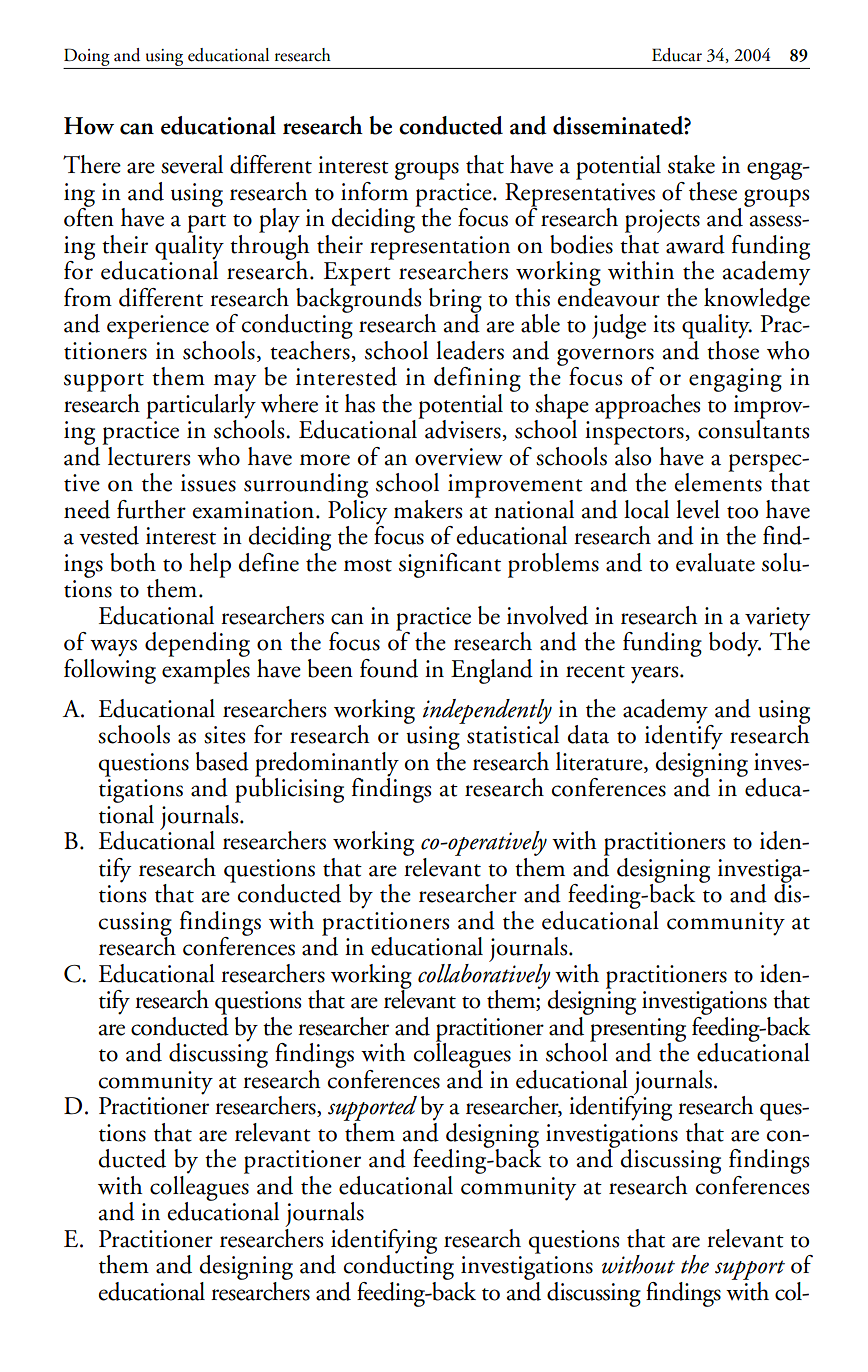  I want to click on inform, so click(374, 190).
